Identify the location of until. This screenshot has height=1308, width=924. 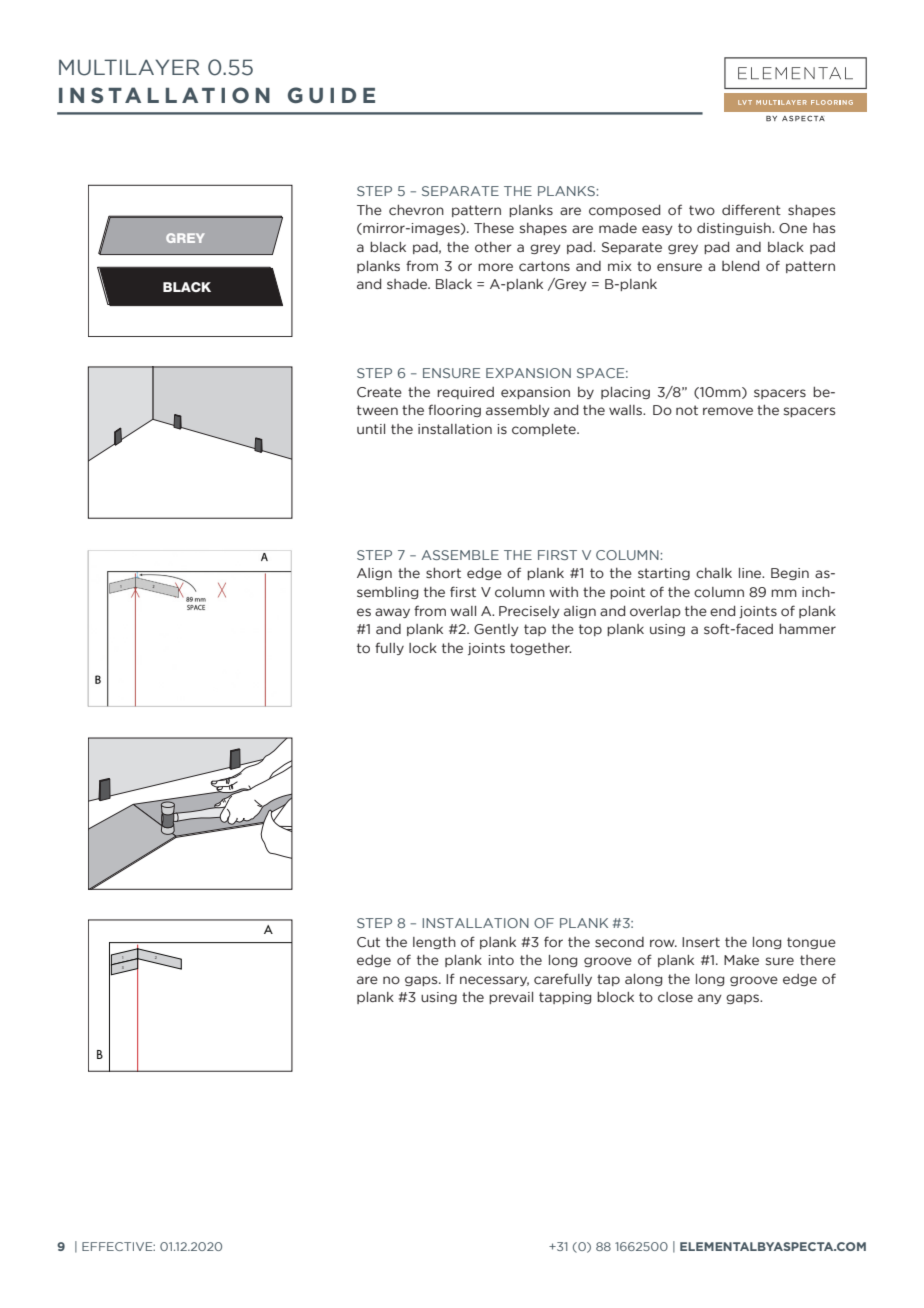
(371, 429).
